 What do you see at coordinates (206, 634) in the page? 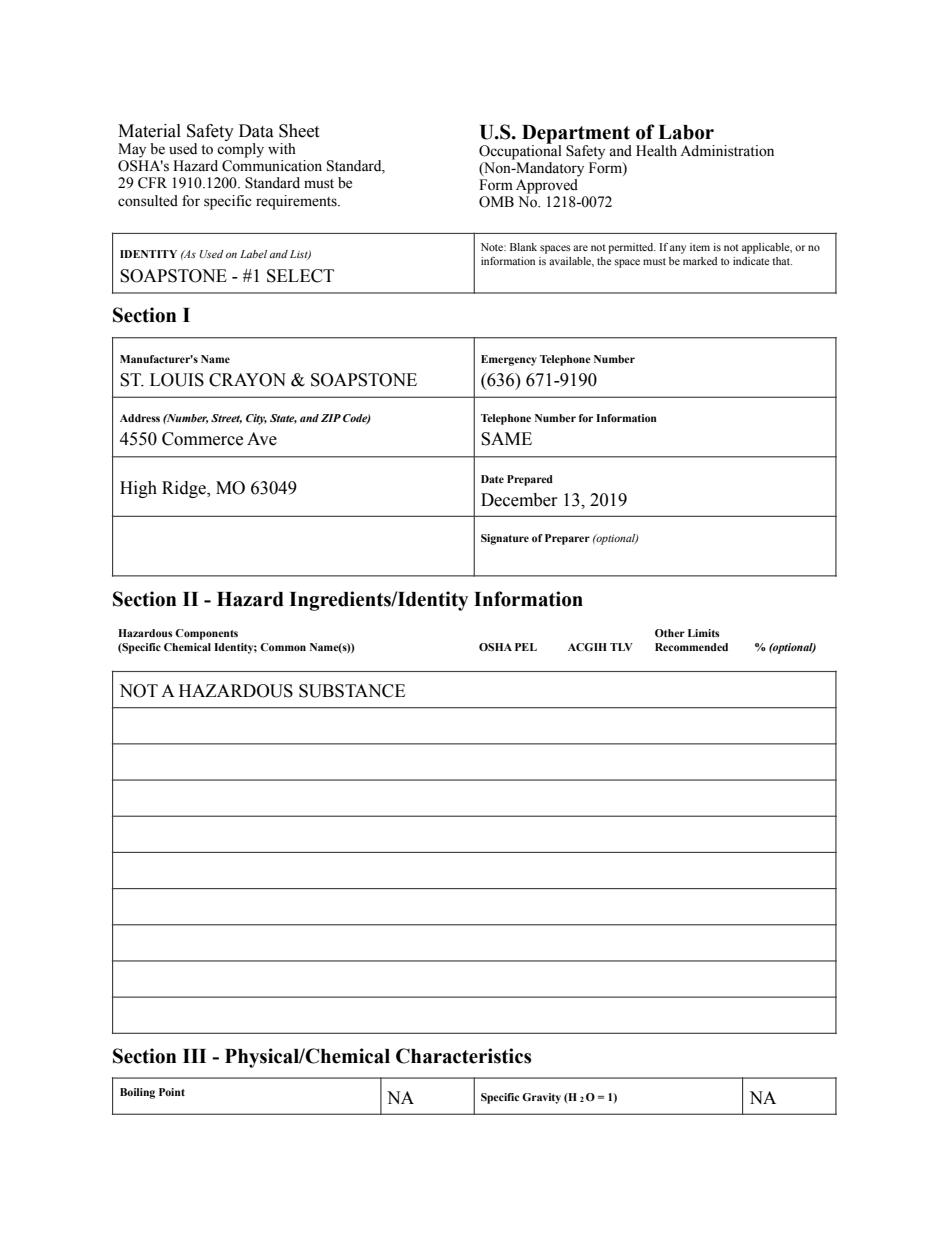
I see `Components` at bounding box center [206, 634].
